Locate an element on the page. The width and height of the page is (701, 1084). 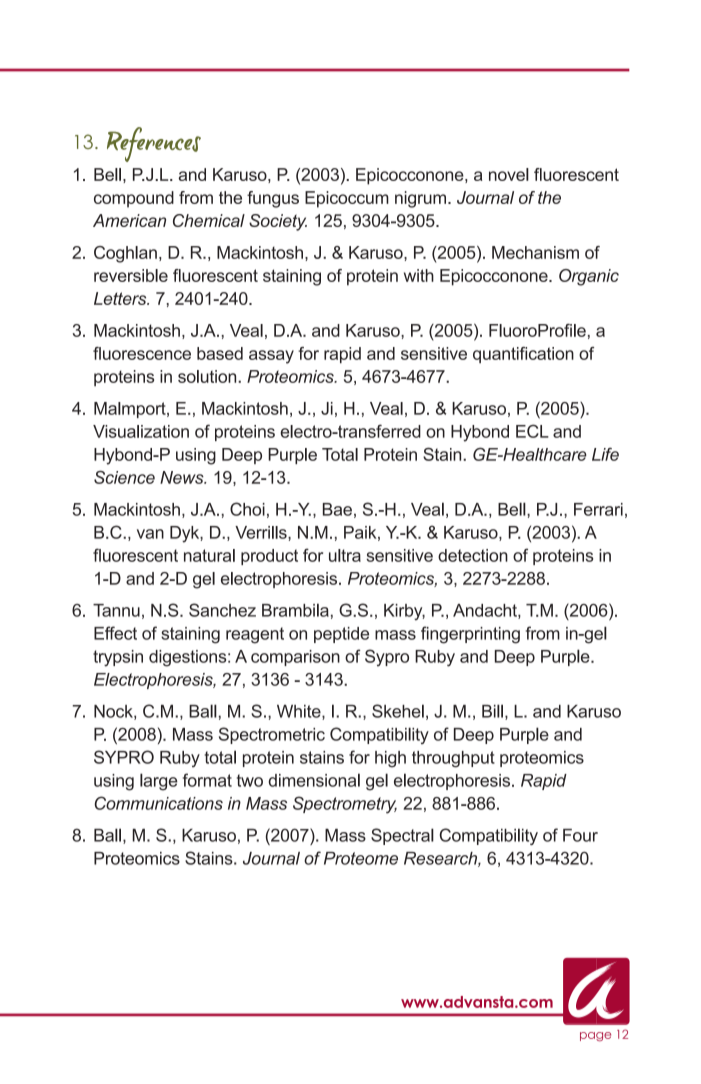
fungus is located at coordinates (273, 199).
